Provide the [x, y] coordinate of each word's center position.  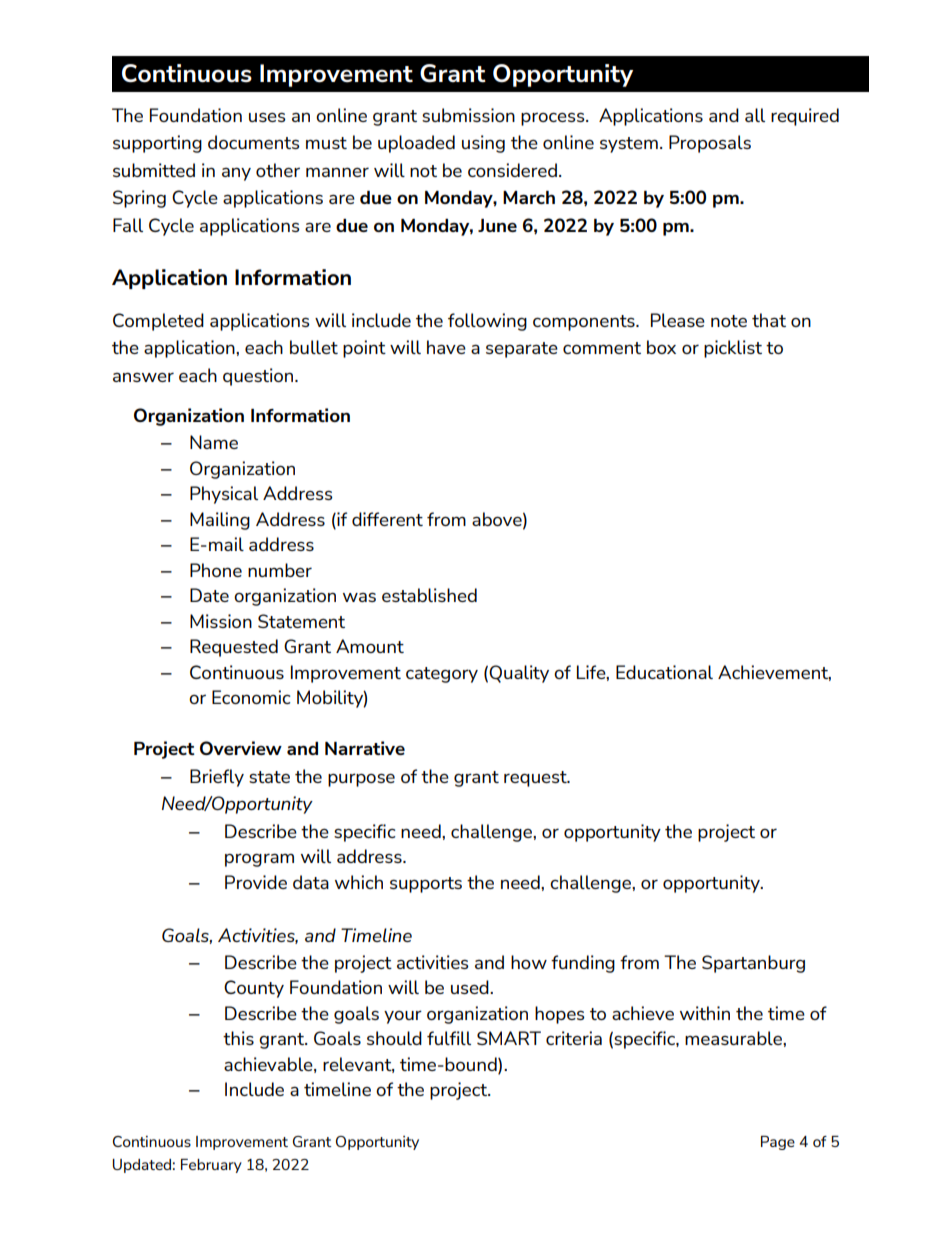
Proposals [710, 144]
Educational [664, 672]
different [387, 519]
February [211, 1166]
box [661, 347]
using [483, 144]
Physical [224, 495]
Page [778, 1143]
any [236, 174]
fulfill [449, 1038]
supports [426, 885]
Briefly [217, 778]
